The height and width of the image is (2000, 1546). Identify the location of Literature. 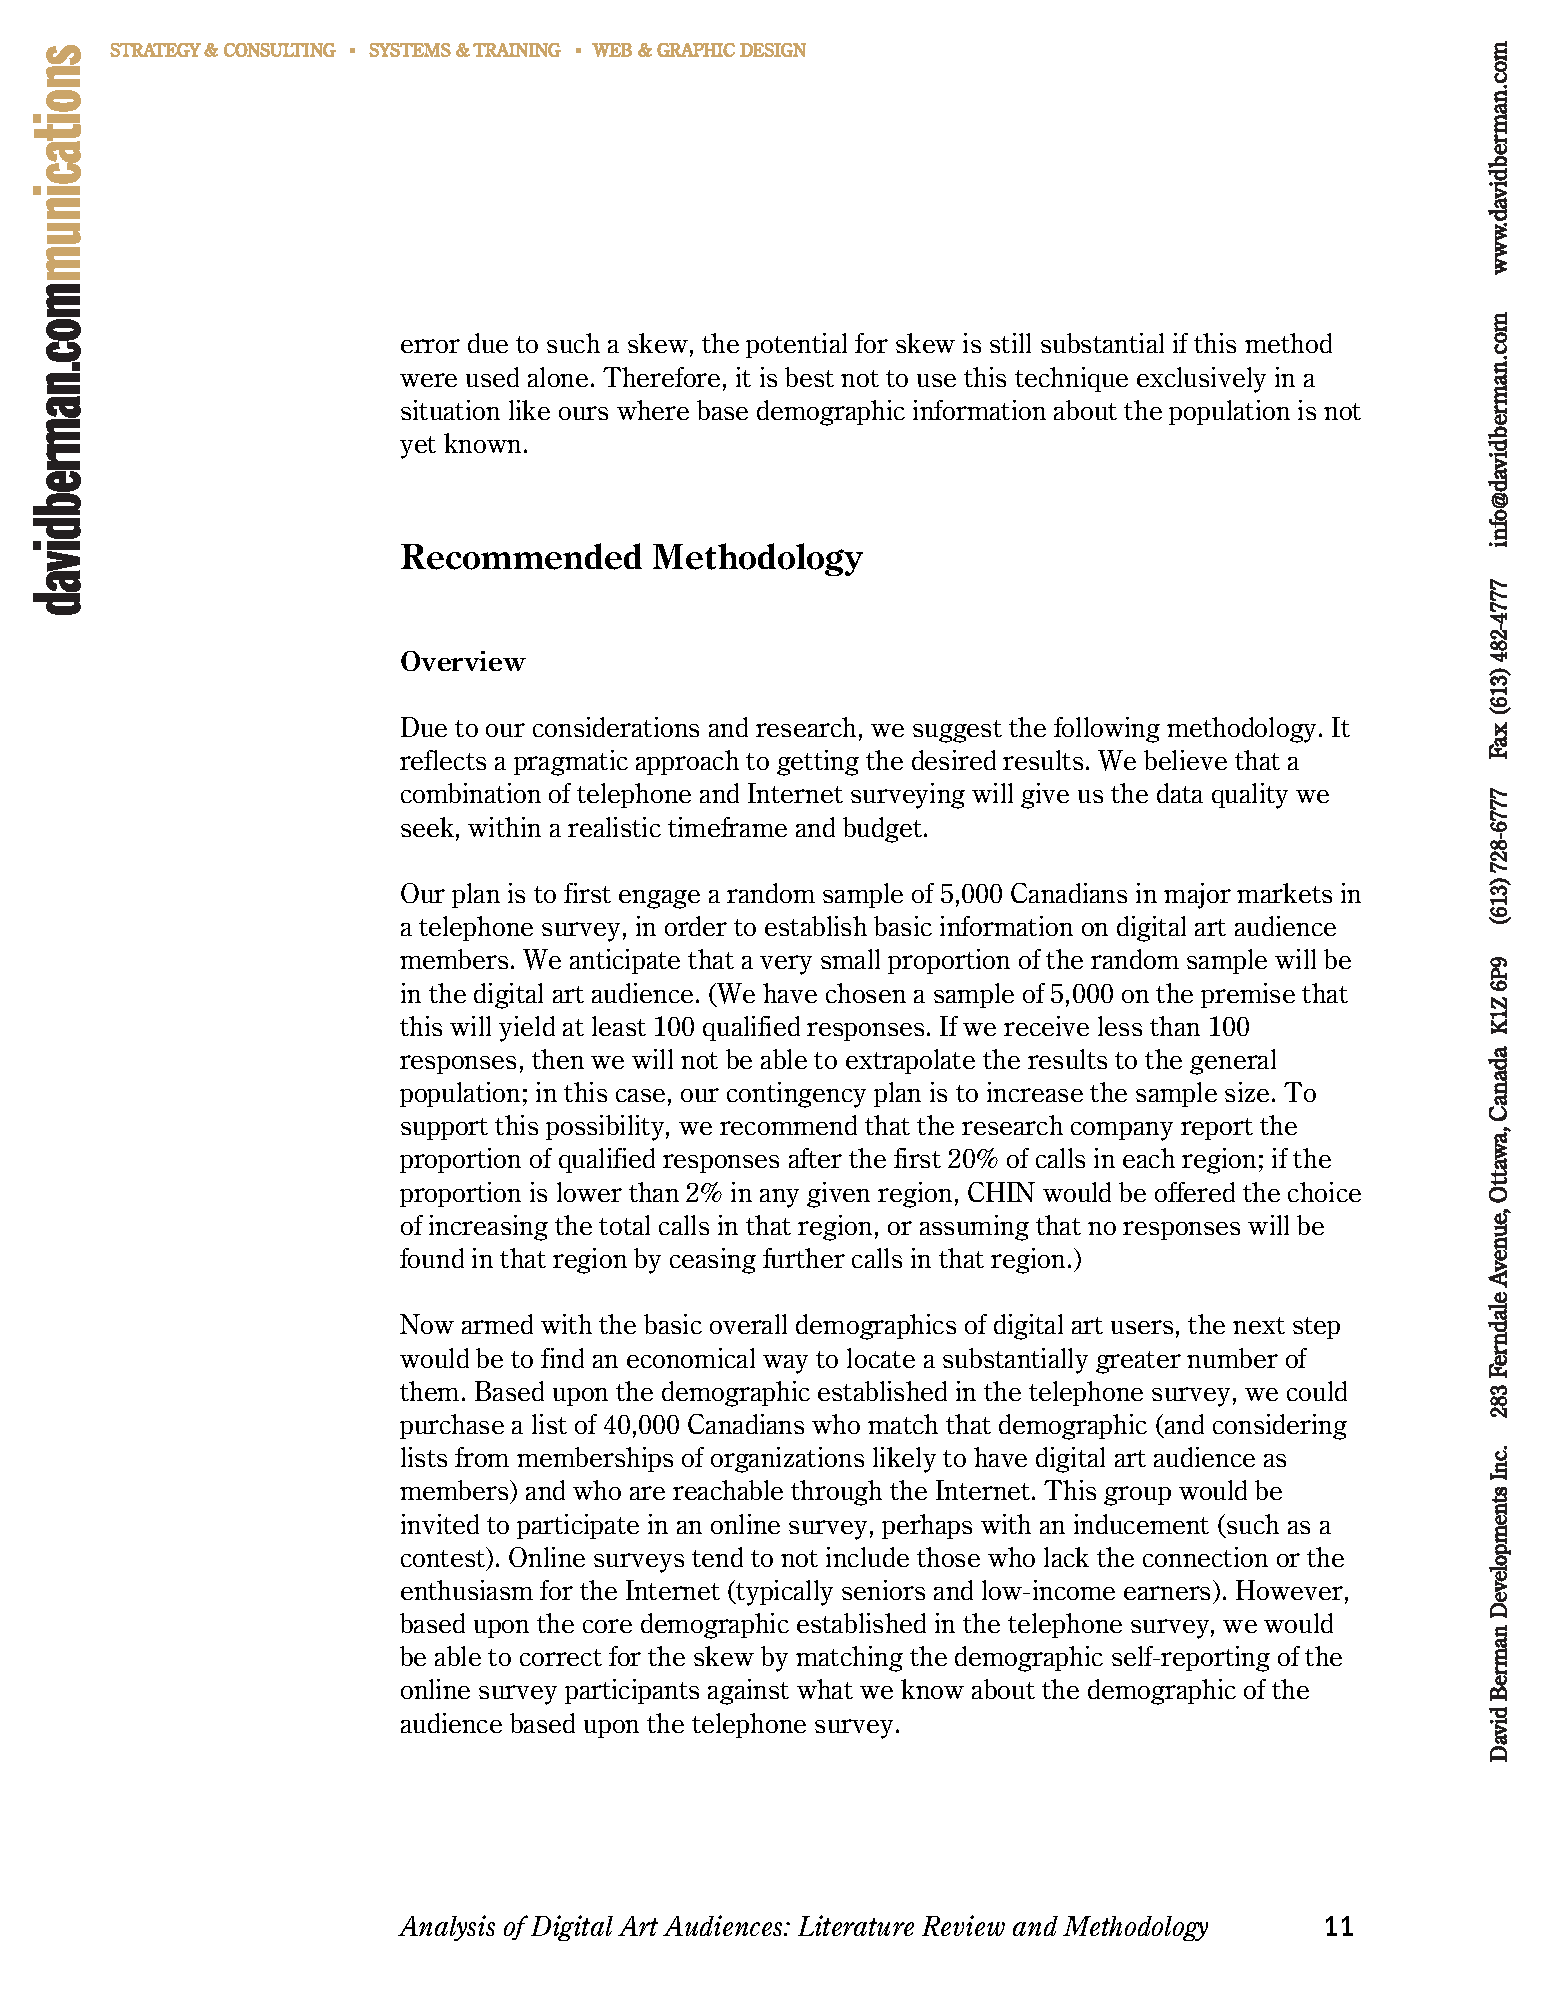
(856, 1925).
